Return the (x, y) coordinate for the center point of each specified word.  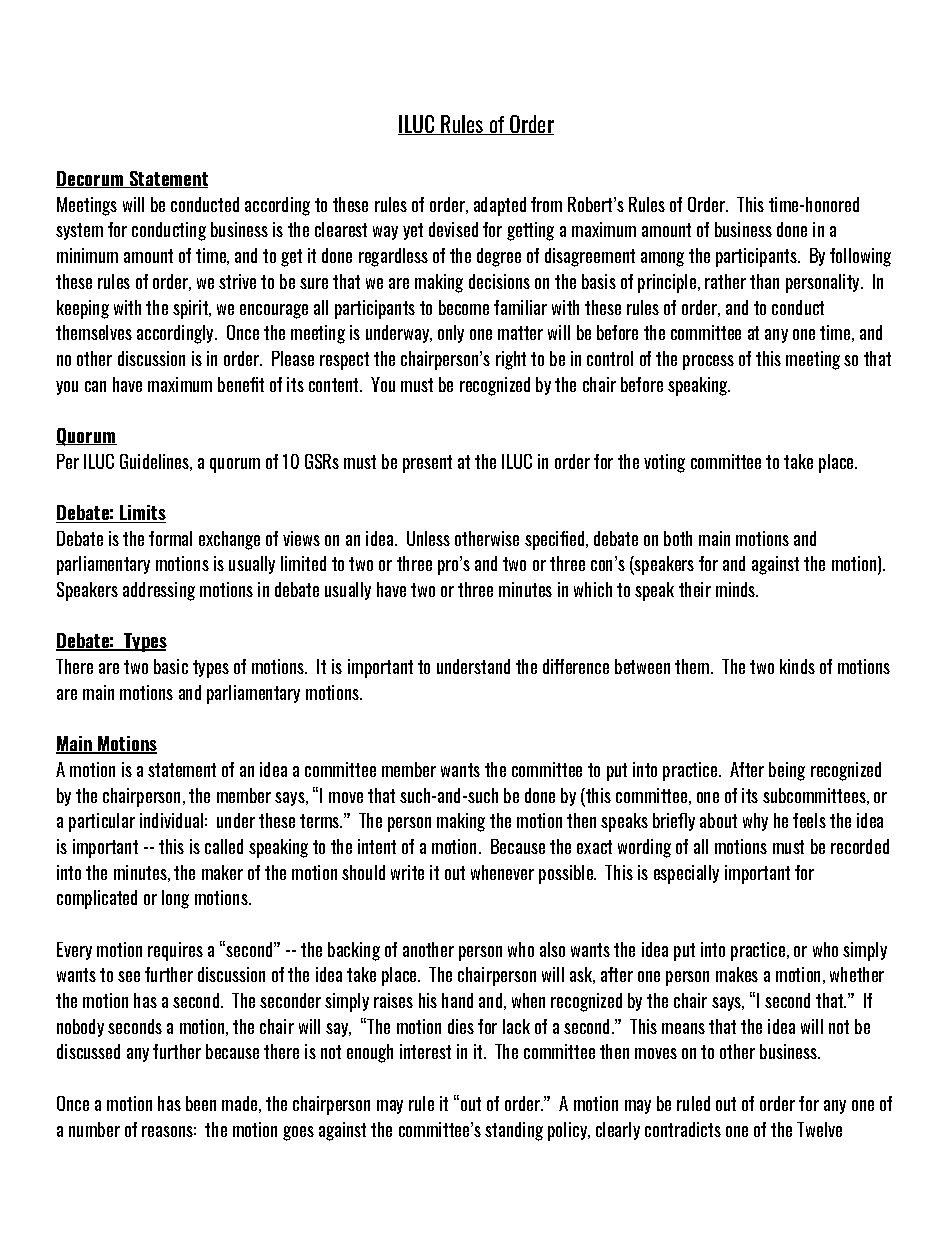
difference (576, 666)
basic (171, 666)
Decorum (91, 179)
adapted (500, 206)
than (764, 281)
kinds (797, 666)
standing (514, 1131)
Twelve (819, 1129)
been (201, 1103)
